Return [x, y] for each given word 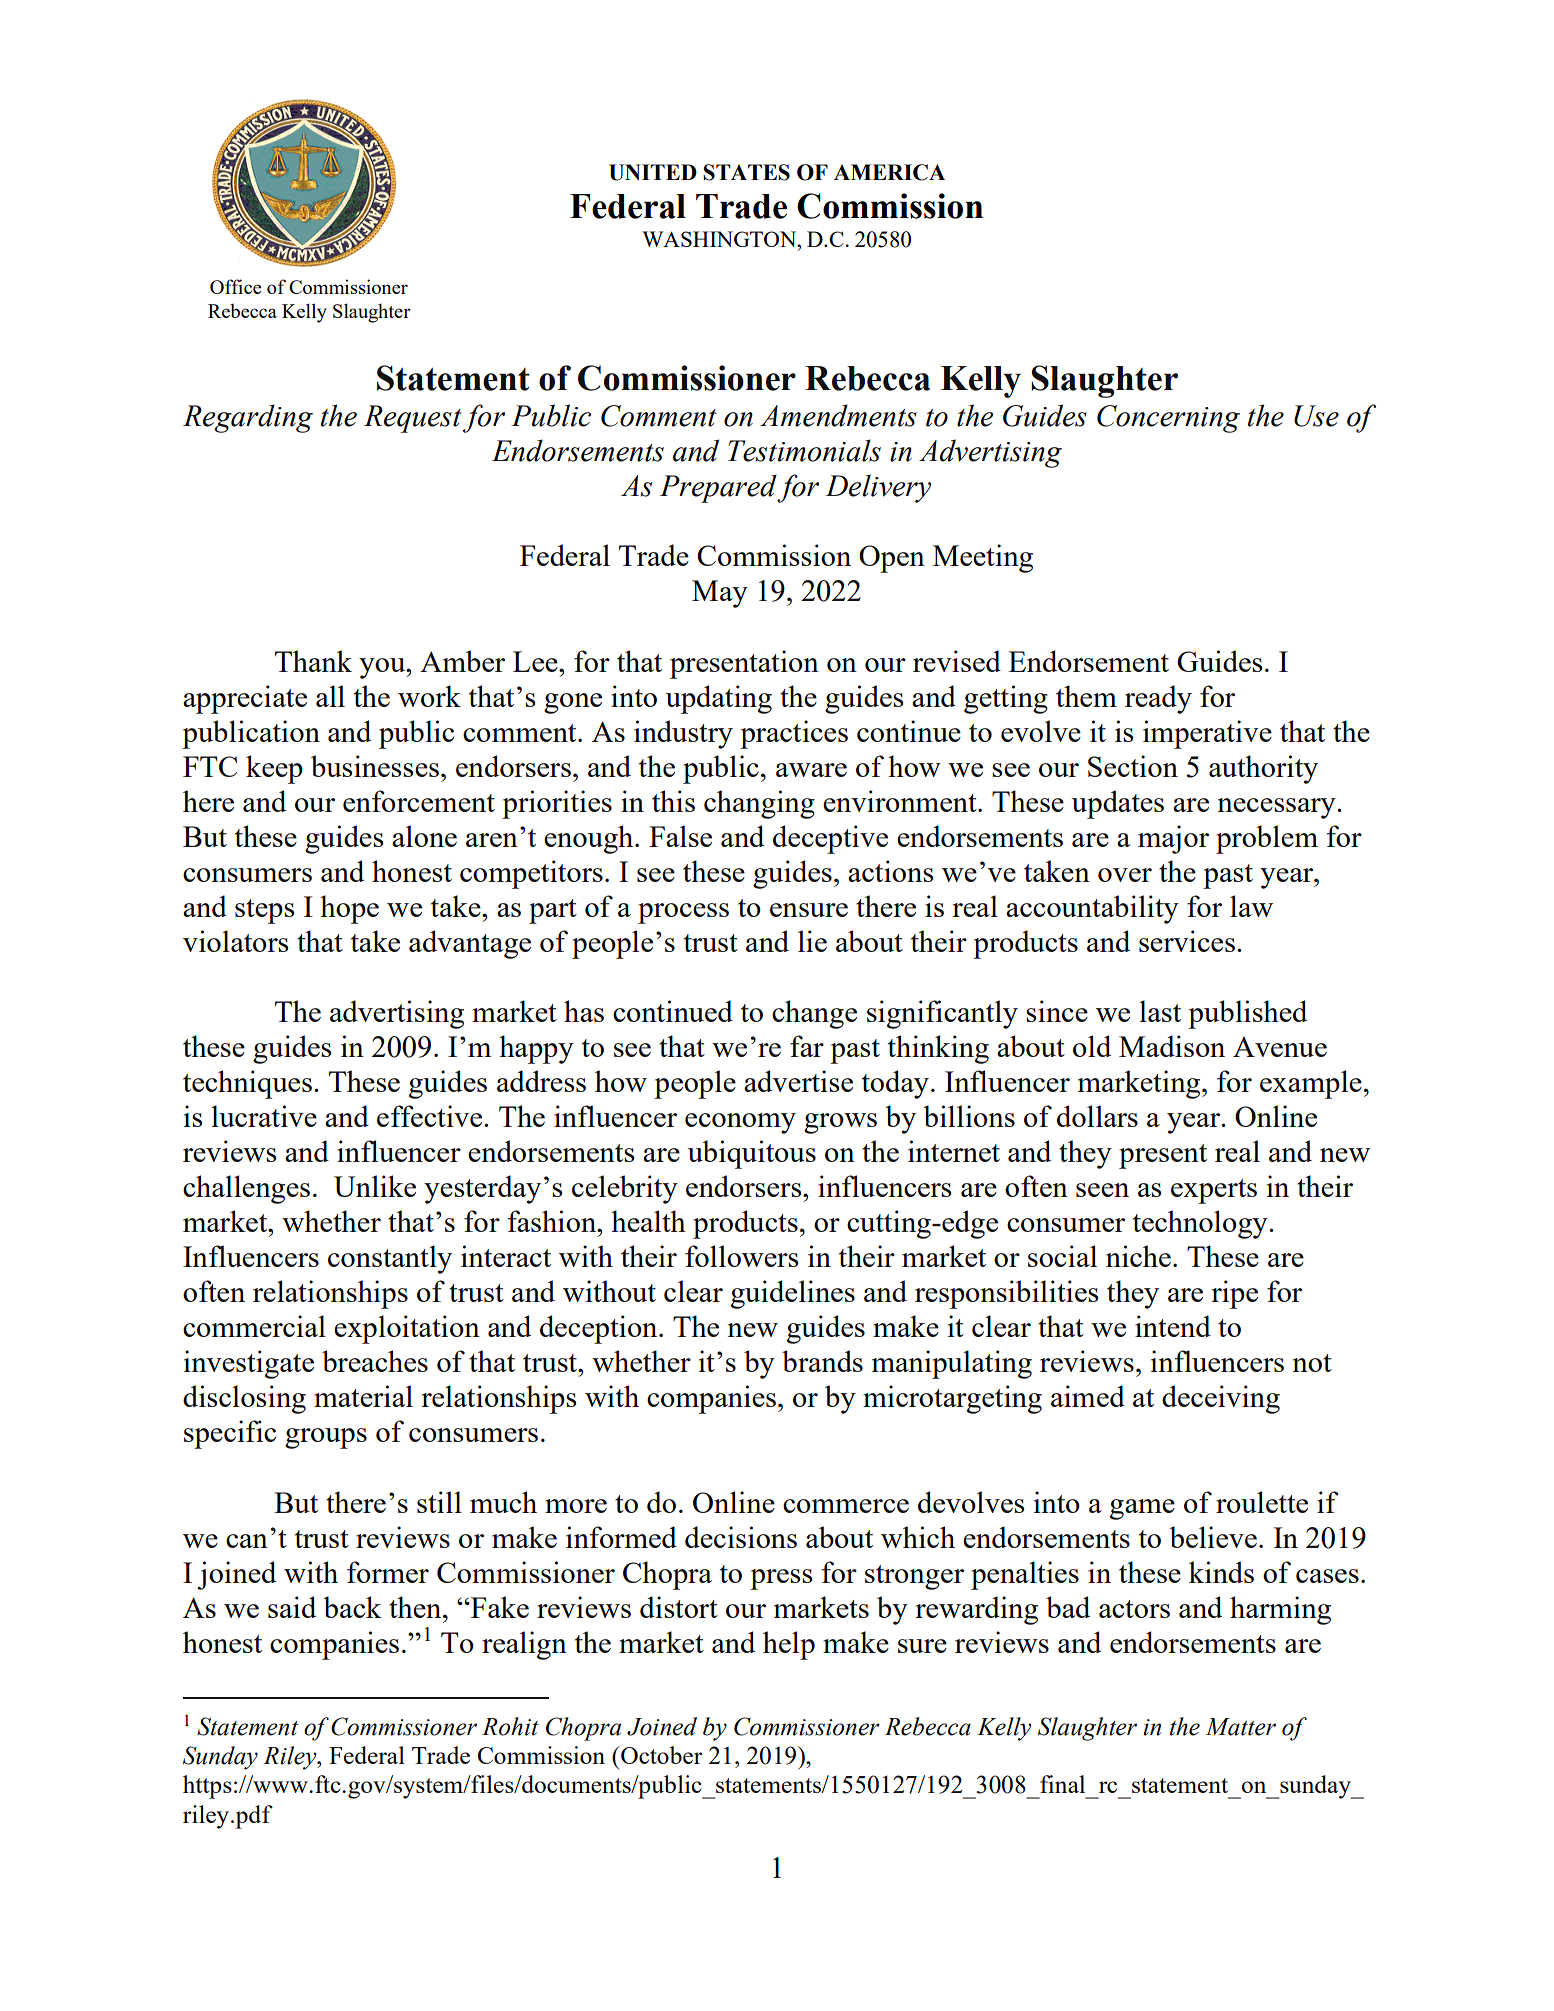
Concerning [1168, 419]
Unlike [375, 1186]
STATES [746, 172]
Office [236, 286]
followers [741, 1256]
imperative [1207, 734]
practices [794, 734]
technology [1201, 1224]
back [352, 1607]
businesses [375, 766]
